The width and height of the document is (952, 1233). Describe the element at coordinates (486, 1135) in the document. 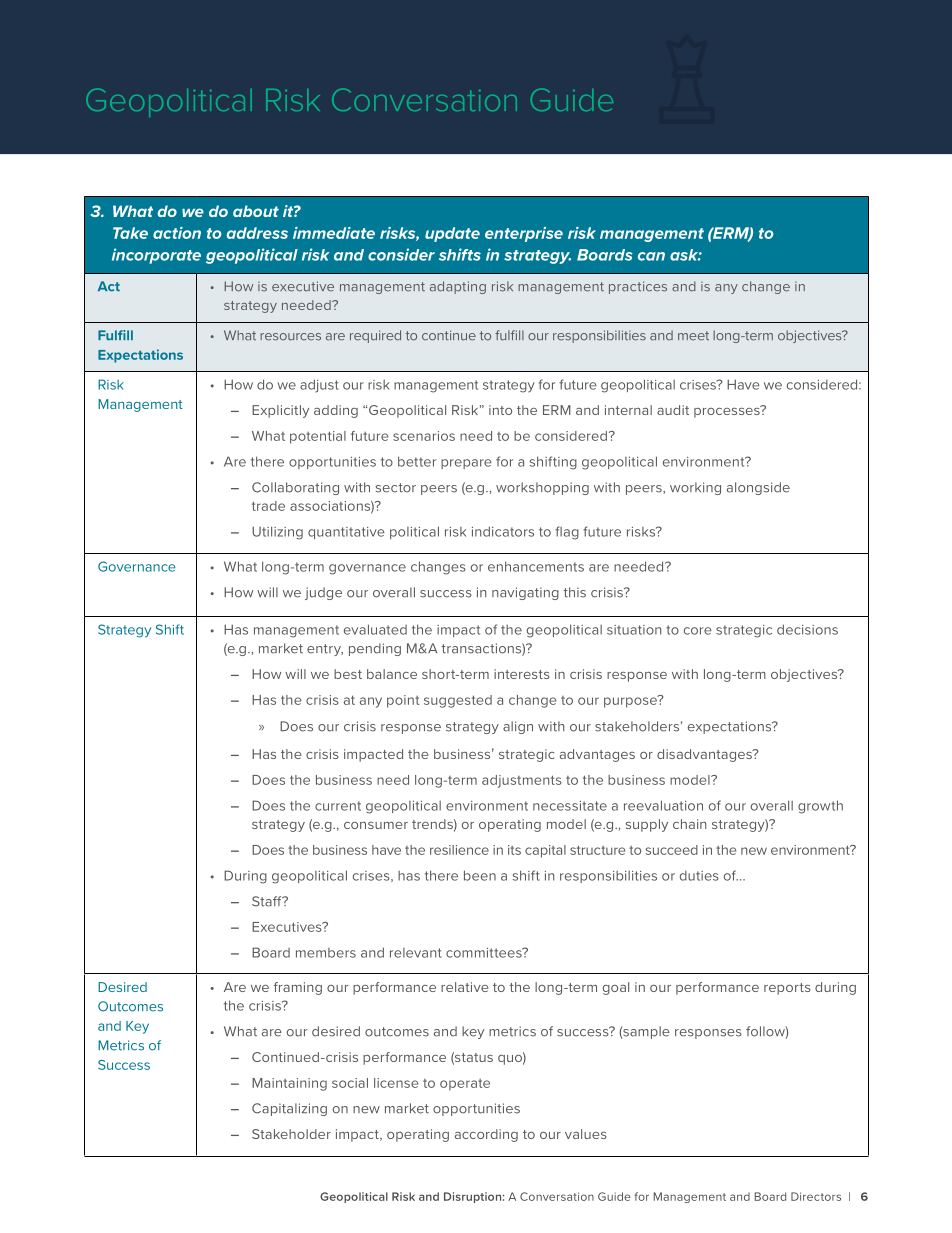

I see `according` at that location.
